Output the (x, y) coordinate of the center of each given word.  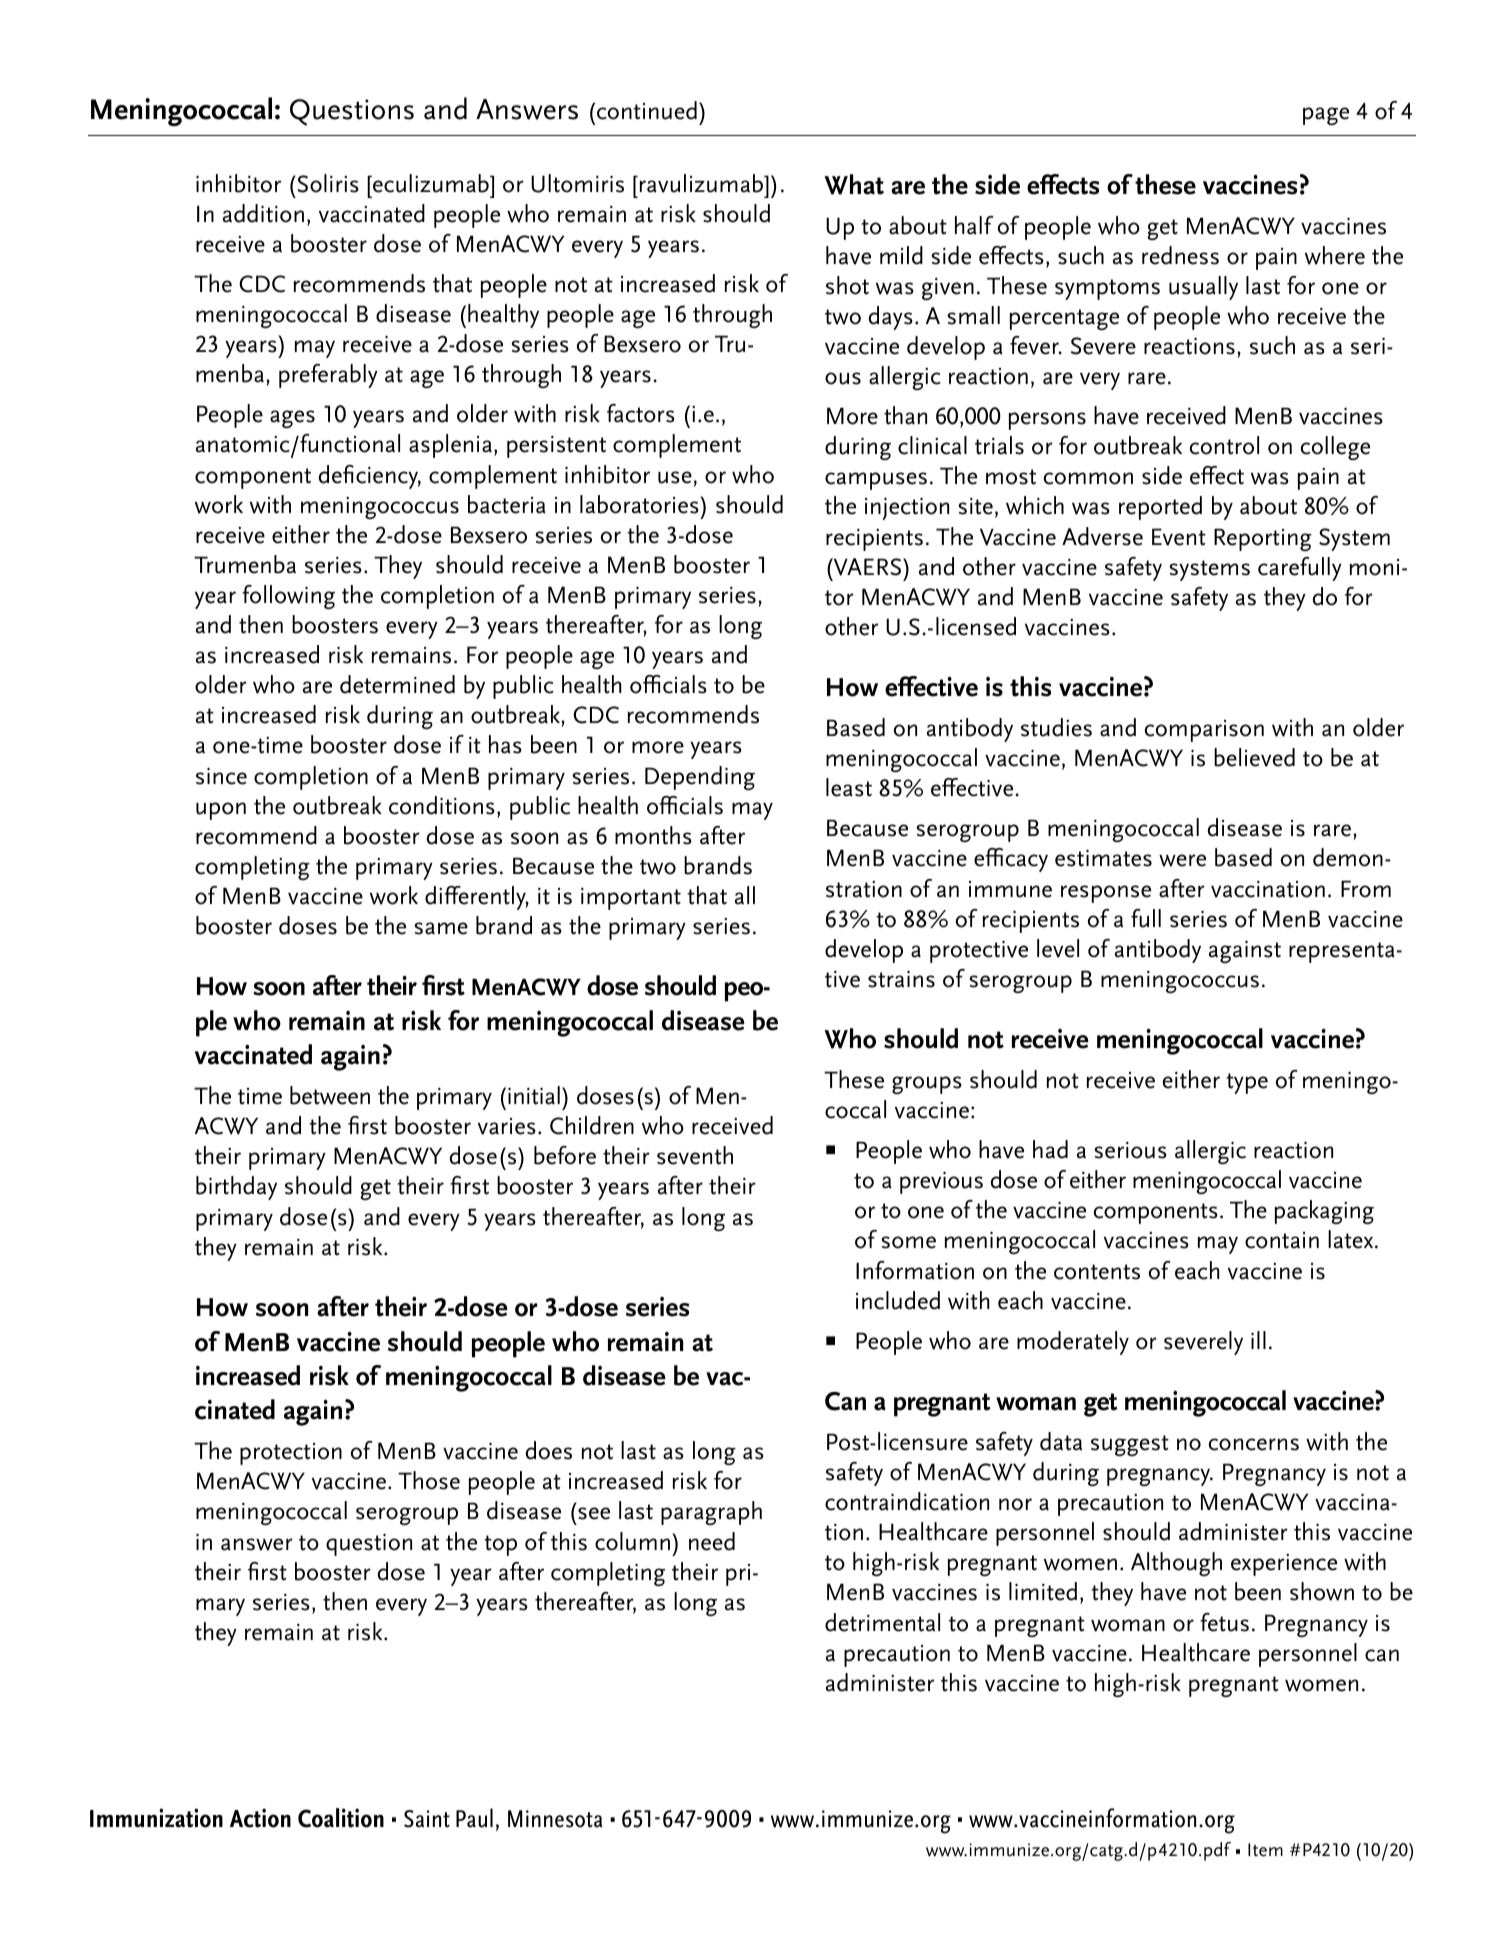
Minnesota (555, 1819)
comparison (1204, 731)
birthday (236, 1188)
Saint (427, 1819)
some (908, 1242)
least (849, 787)
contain (1282, 1240)
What (854, 184)
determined (397, 684)
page (1326, 116)
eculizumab (431, 183)
